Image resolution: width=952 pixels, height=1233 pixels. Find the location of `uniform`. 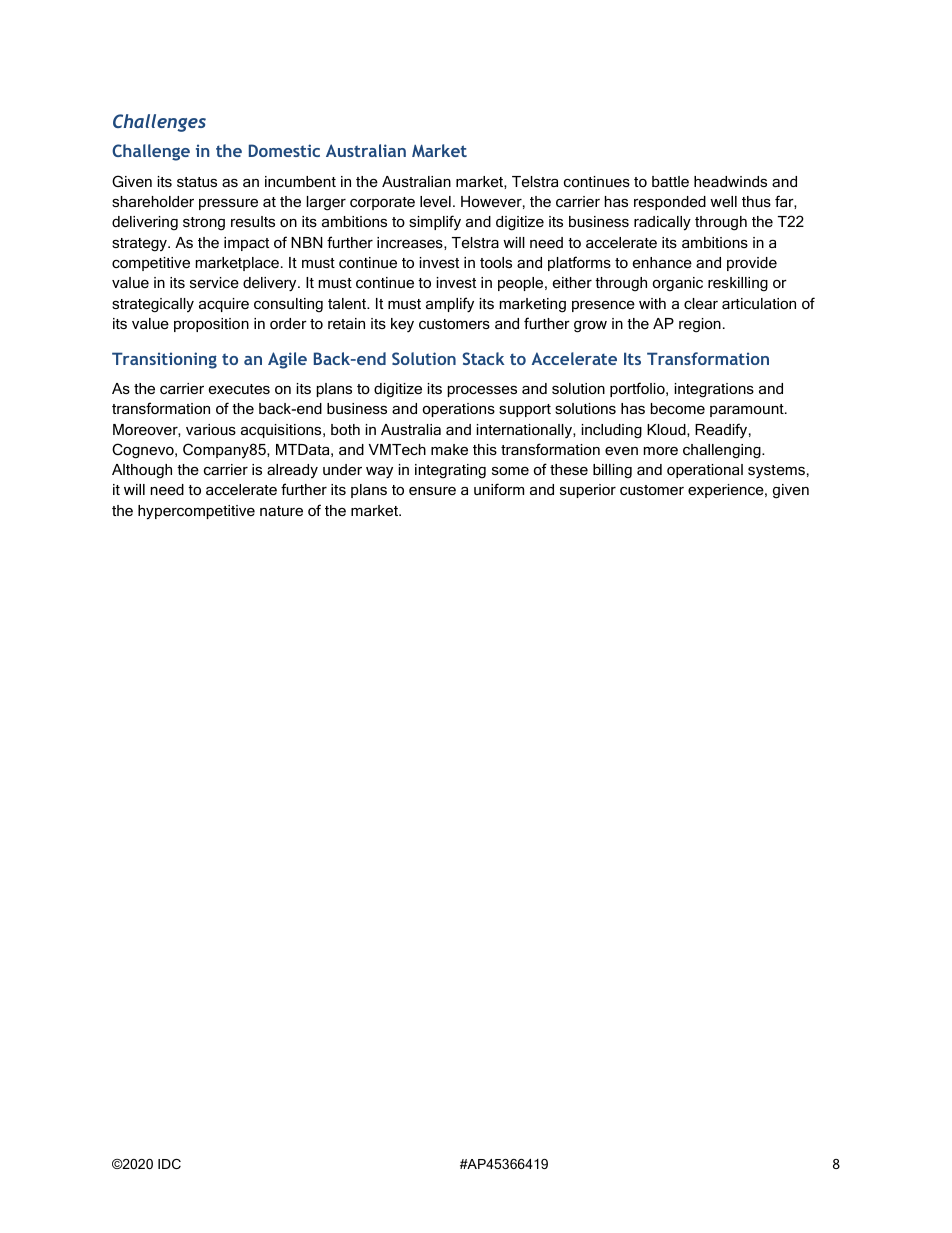

uniform is located at coordinates (499, 489).
